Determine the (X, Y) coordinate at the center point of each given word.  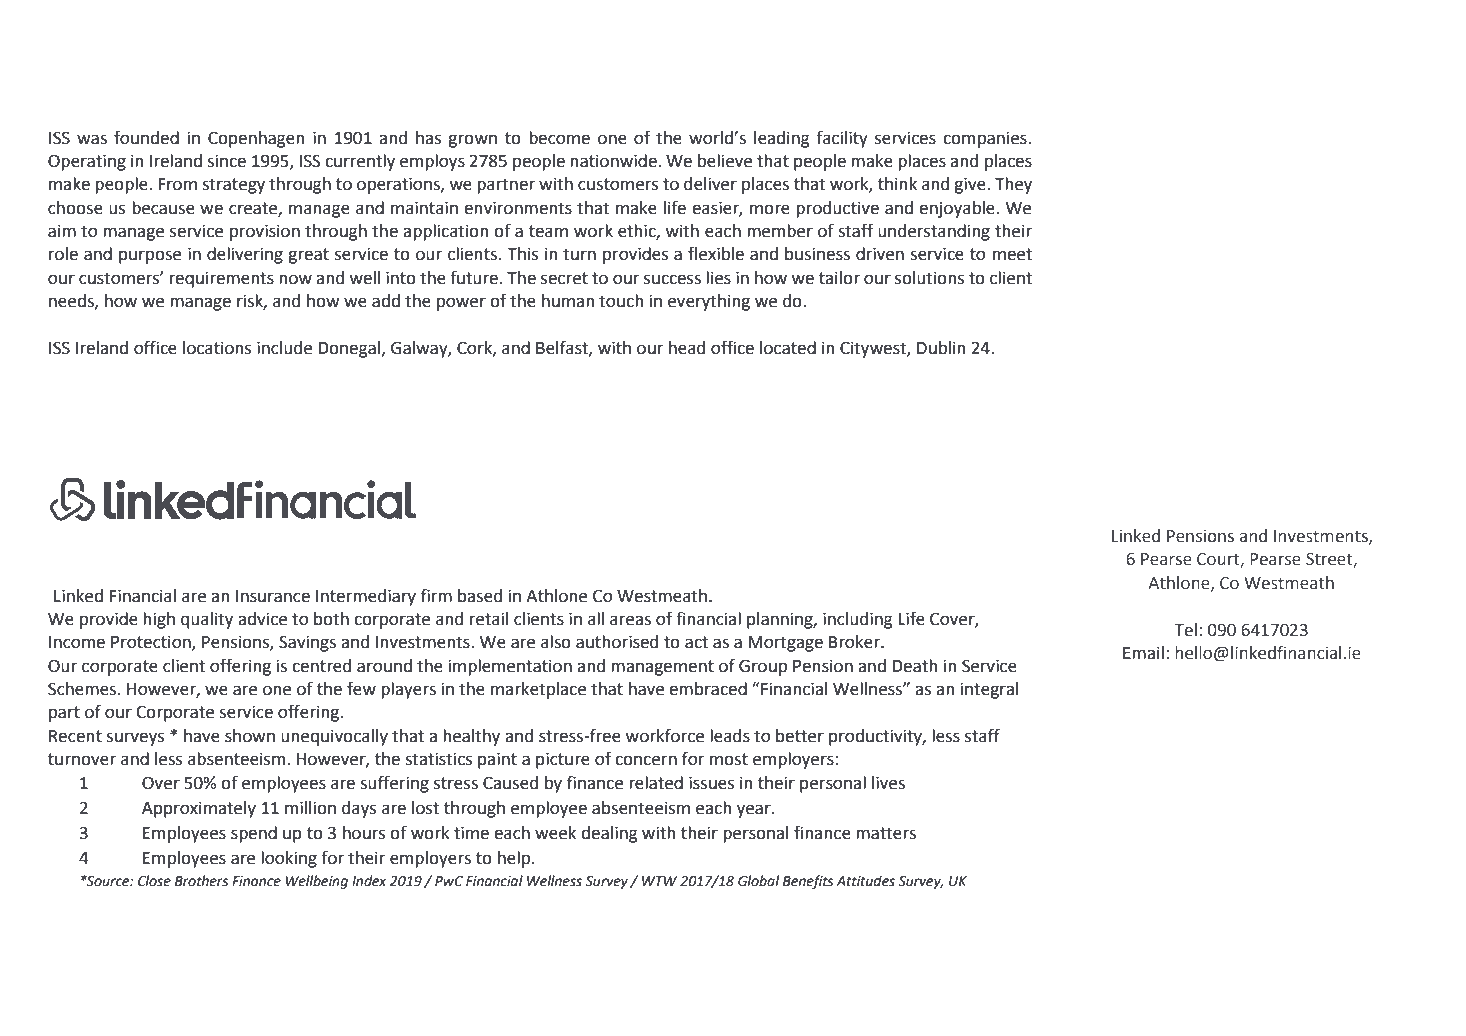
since (226, 161)
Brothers (201, 881)
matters (886, 833)
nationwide (614, 161)
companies (986, 139)
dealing (609, 834)
